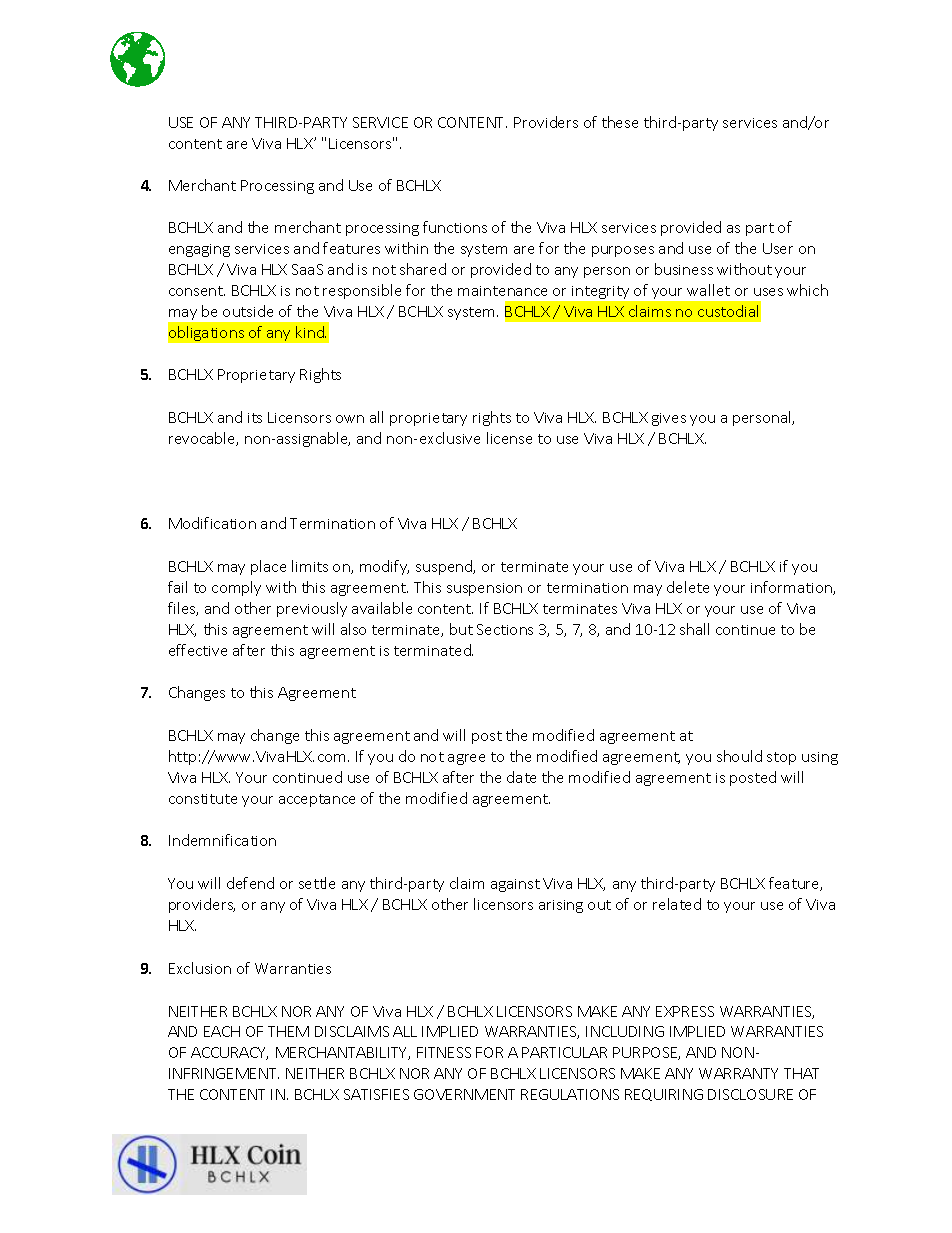  I want to click on Sections, so click(505, 629).
